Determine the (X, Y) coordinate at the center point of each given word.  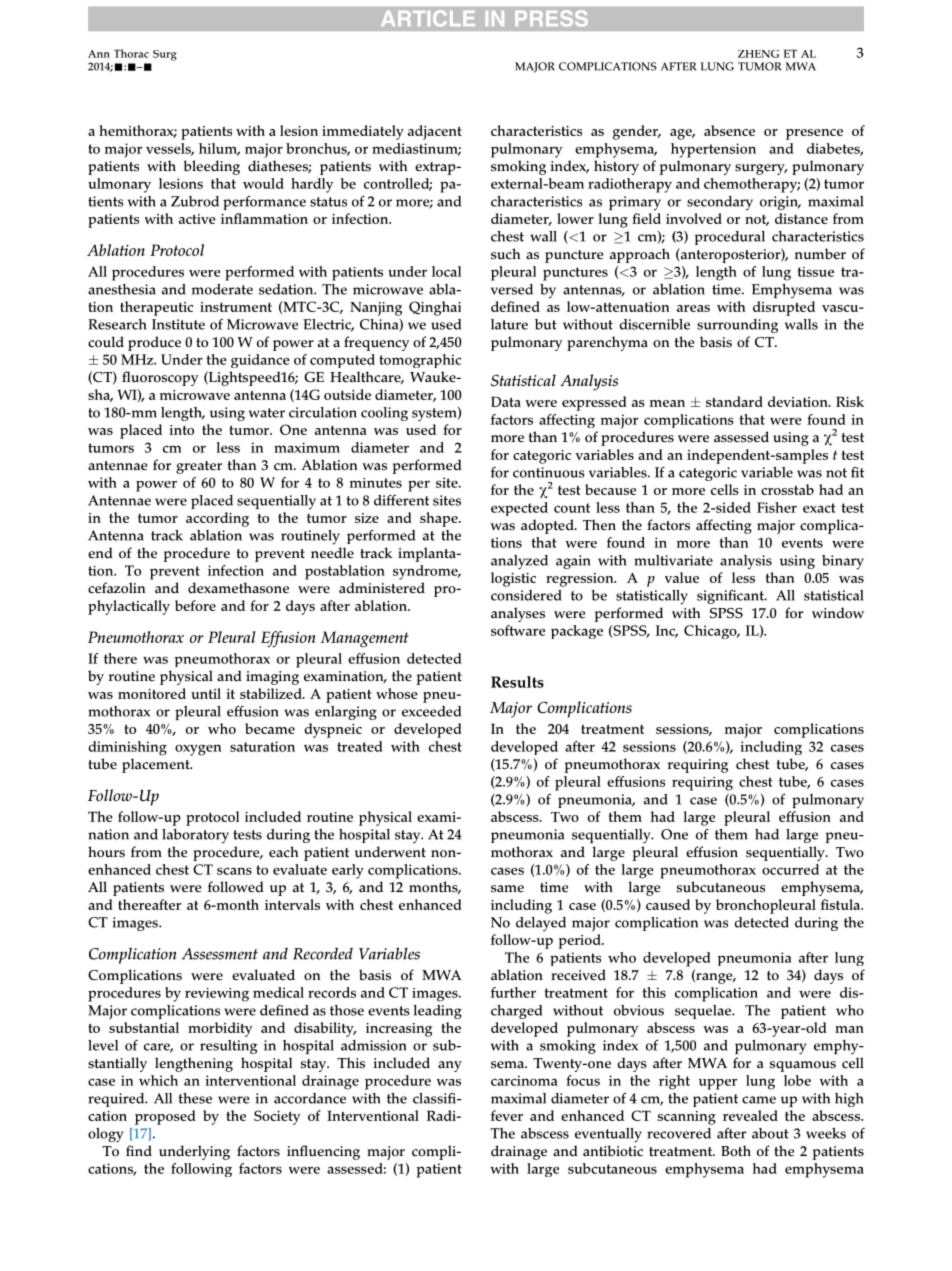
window (838, 613)
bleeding (212, 167)
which (158, 1080)
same (507, 889)
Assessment (220, 954)
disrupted (784, 308)
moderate (222, 289)
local (446, 271)
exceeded (431, 711)
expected (519, 509)
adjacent (435, 132)
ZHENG (758, 54)
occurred (790, 869)
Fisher (777, 507)
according (217, 519)
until (206, 693)
